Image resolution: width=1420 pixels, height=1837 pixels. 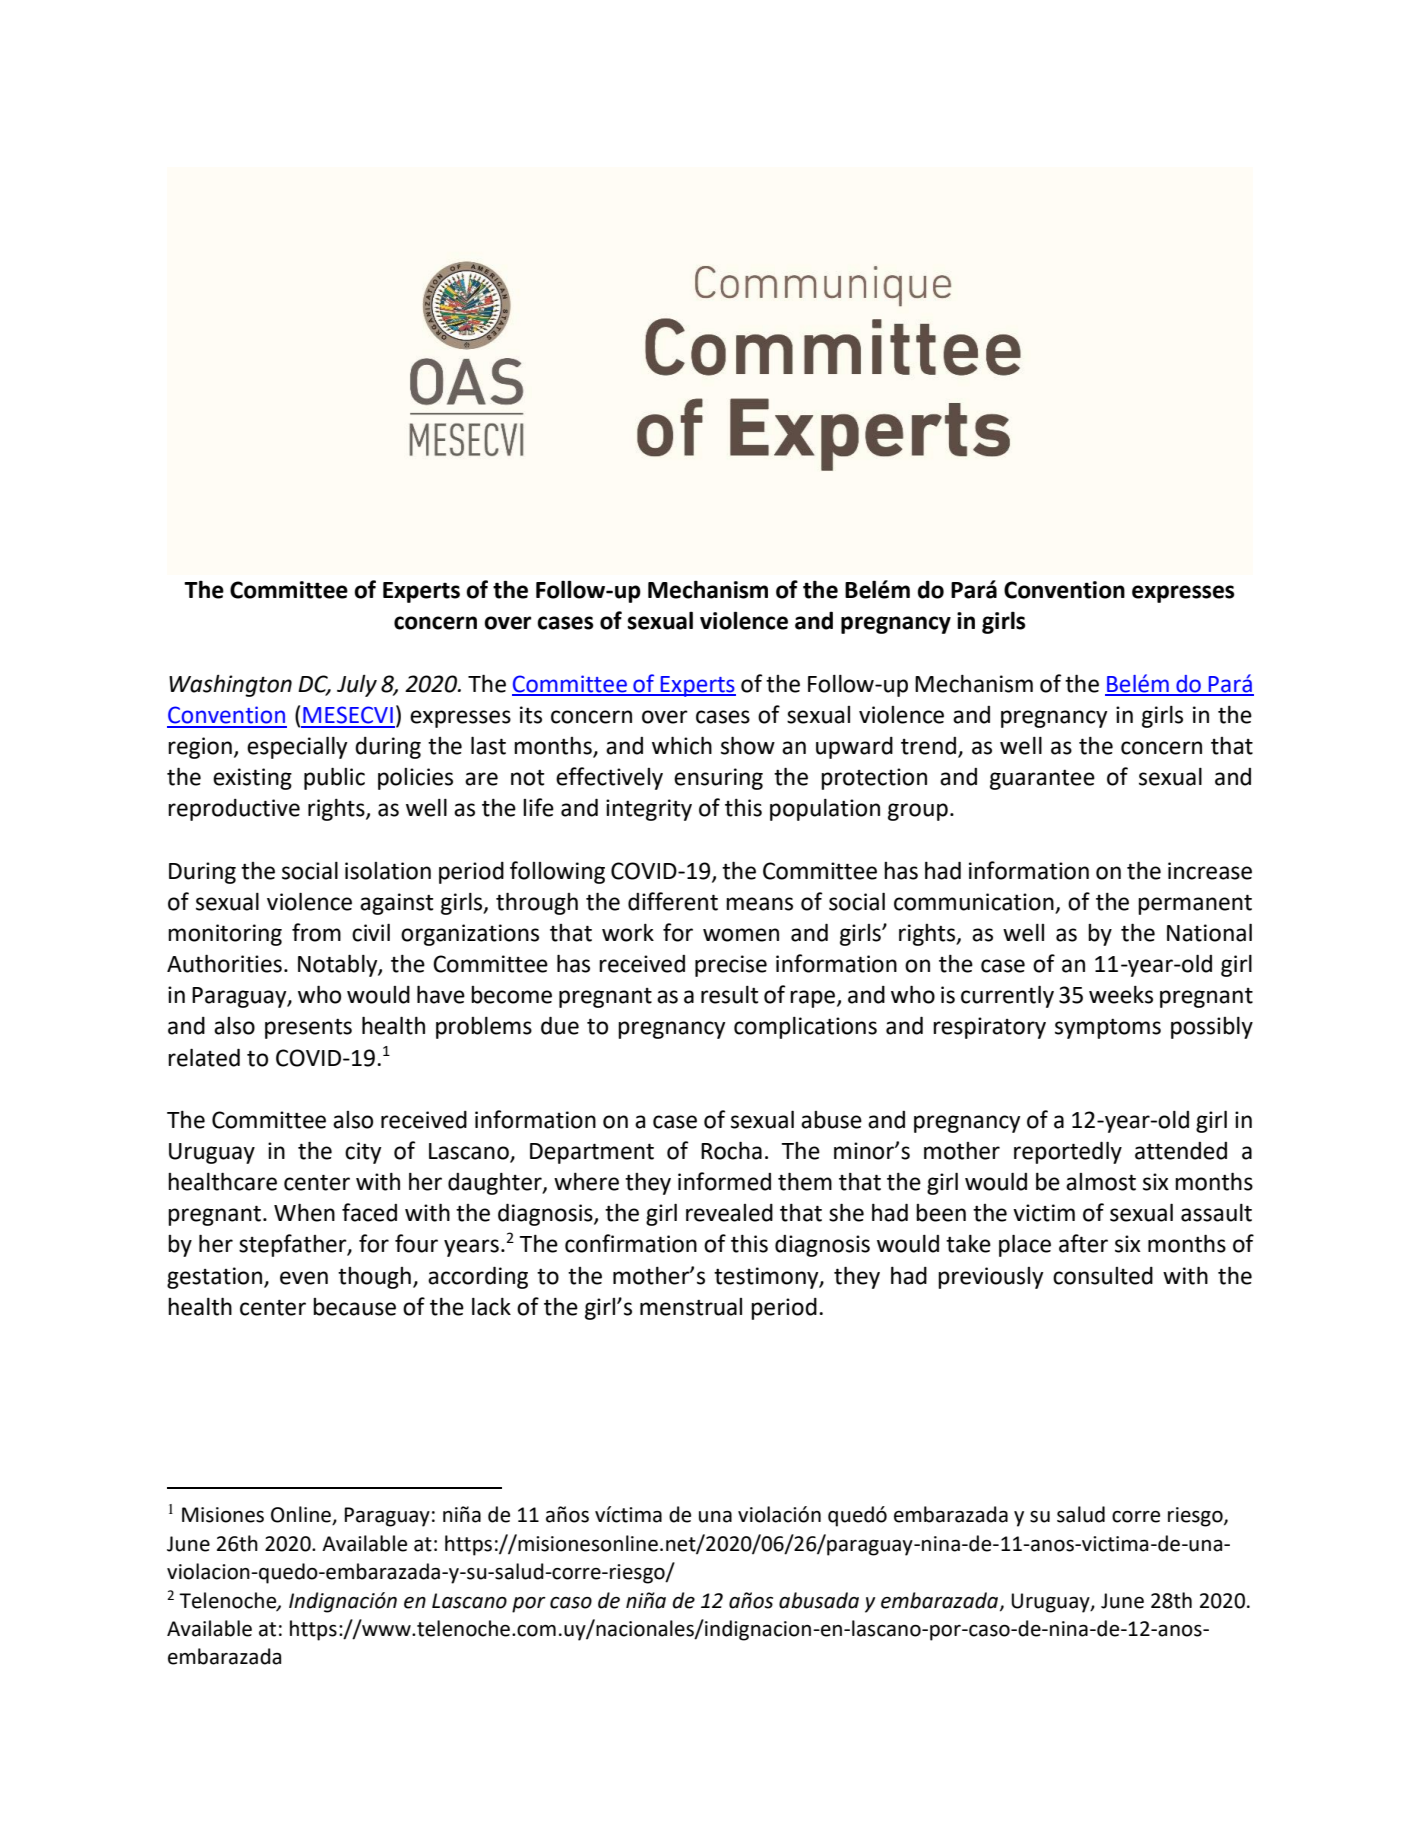 I want to click on July, so click(x=357, y=686).
